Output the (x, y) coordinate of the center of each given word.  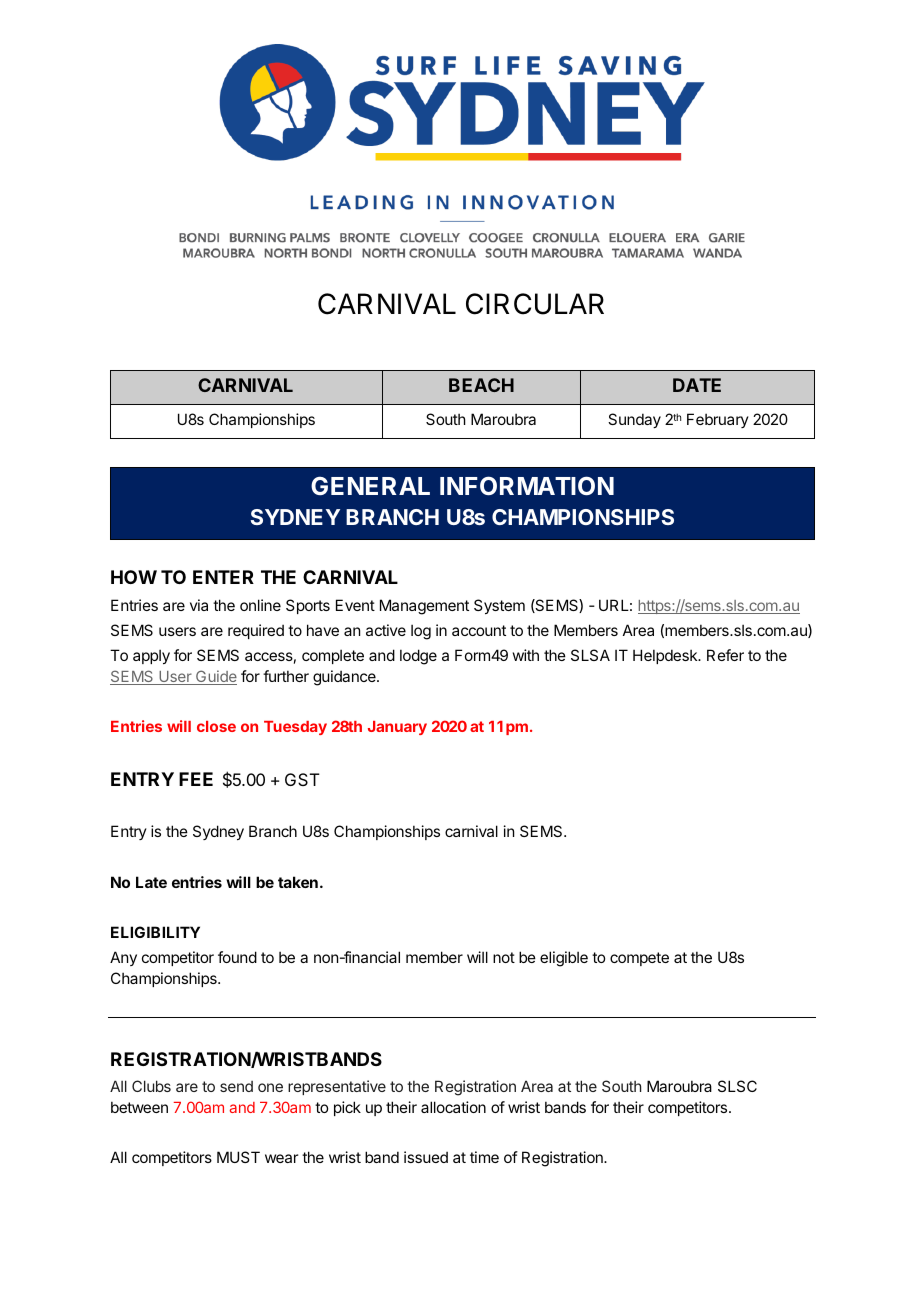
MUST (238, 1157)
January (397, 728)
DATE (697, 385)
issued (426, 1157)
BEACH (481, 385)
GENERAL (370, 485)
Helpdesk (666, 656)
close (216, 726)
